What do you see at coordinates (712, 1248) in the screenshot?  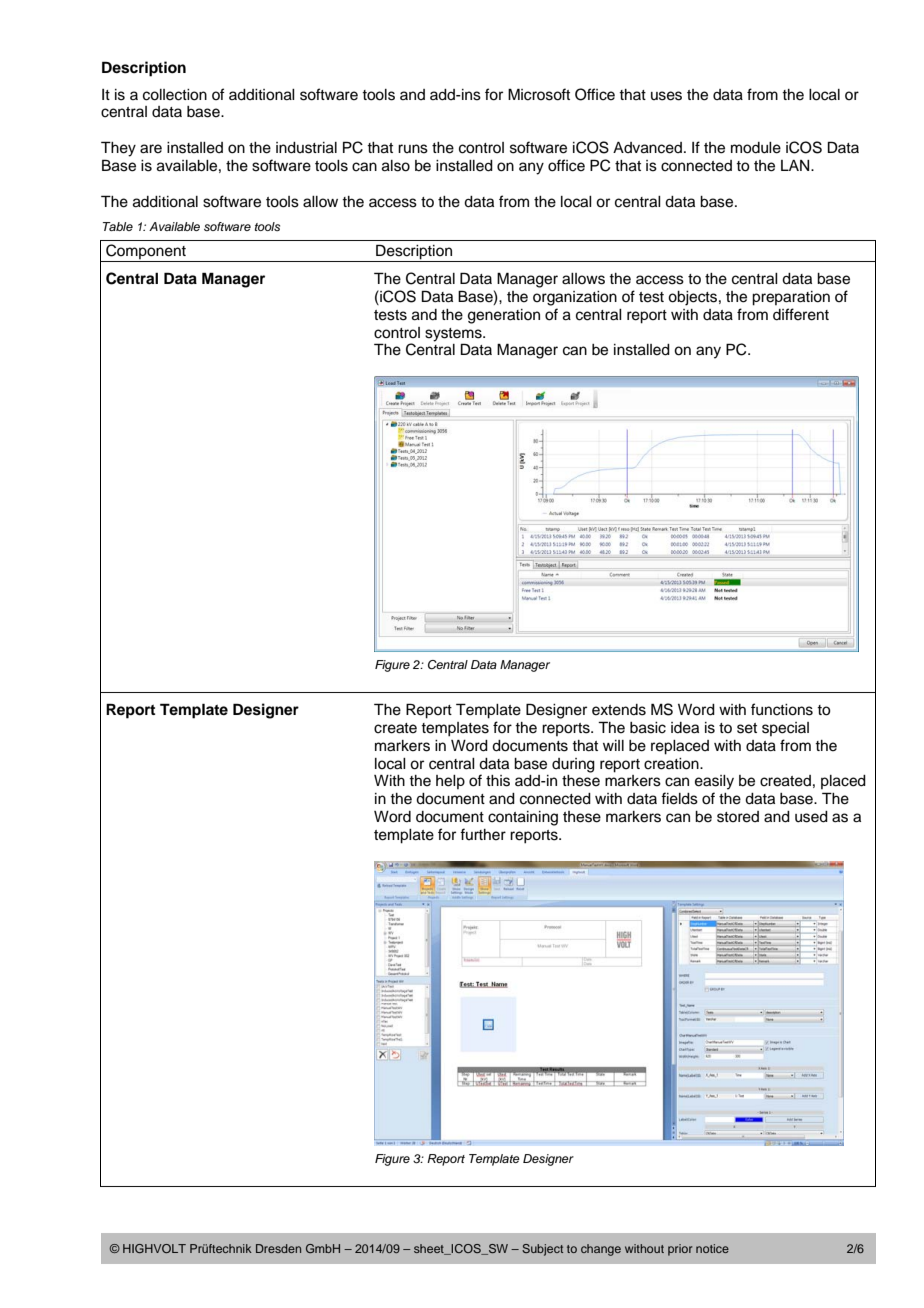 I see `notice` at bounding box center [712, 1248].
